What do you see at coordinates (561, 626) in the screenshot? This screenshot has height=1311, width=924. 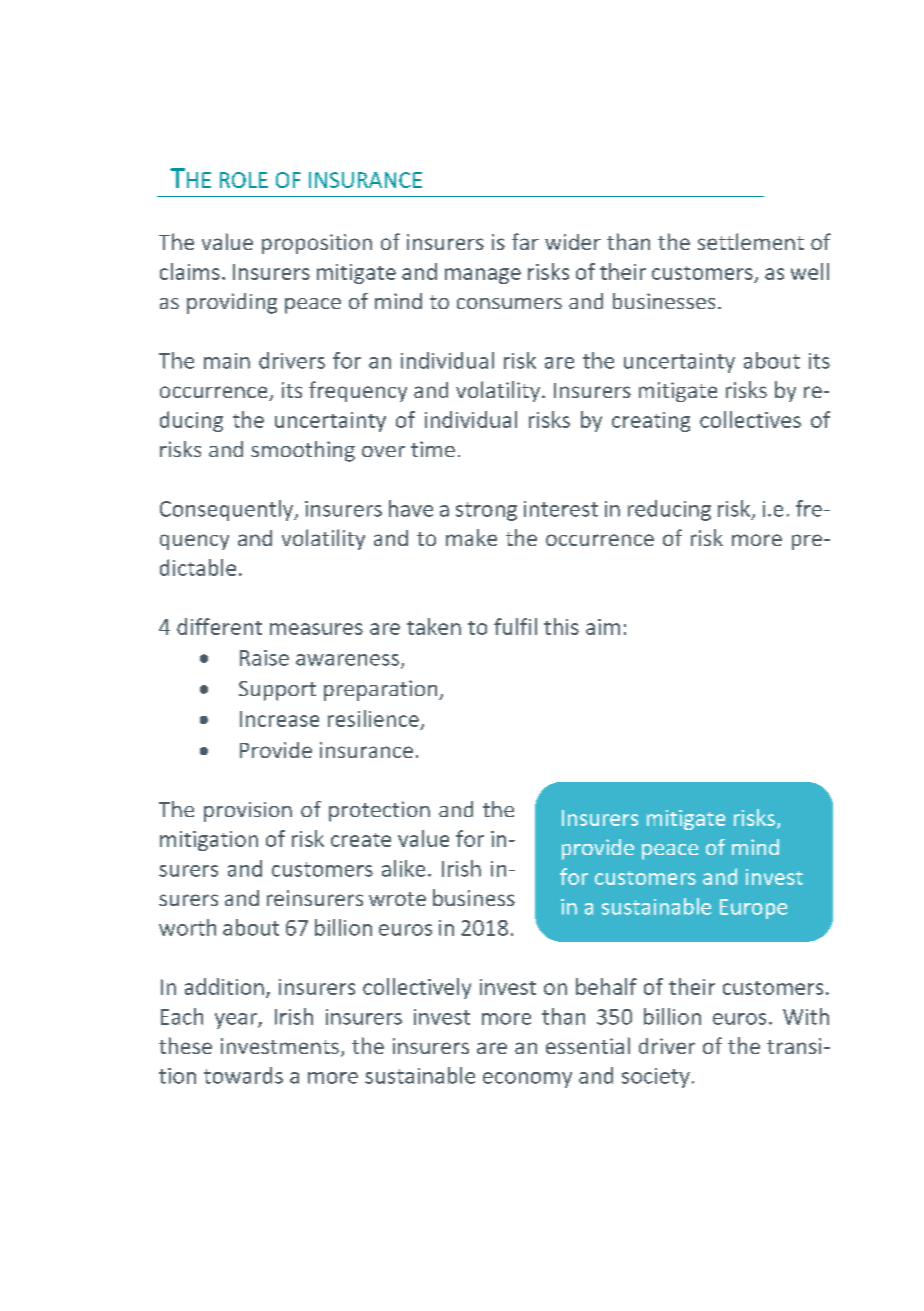 I see `this` at bounding box center [561, 626].
